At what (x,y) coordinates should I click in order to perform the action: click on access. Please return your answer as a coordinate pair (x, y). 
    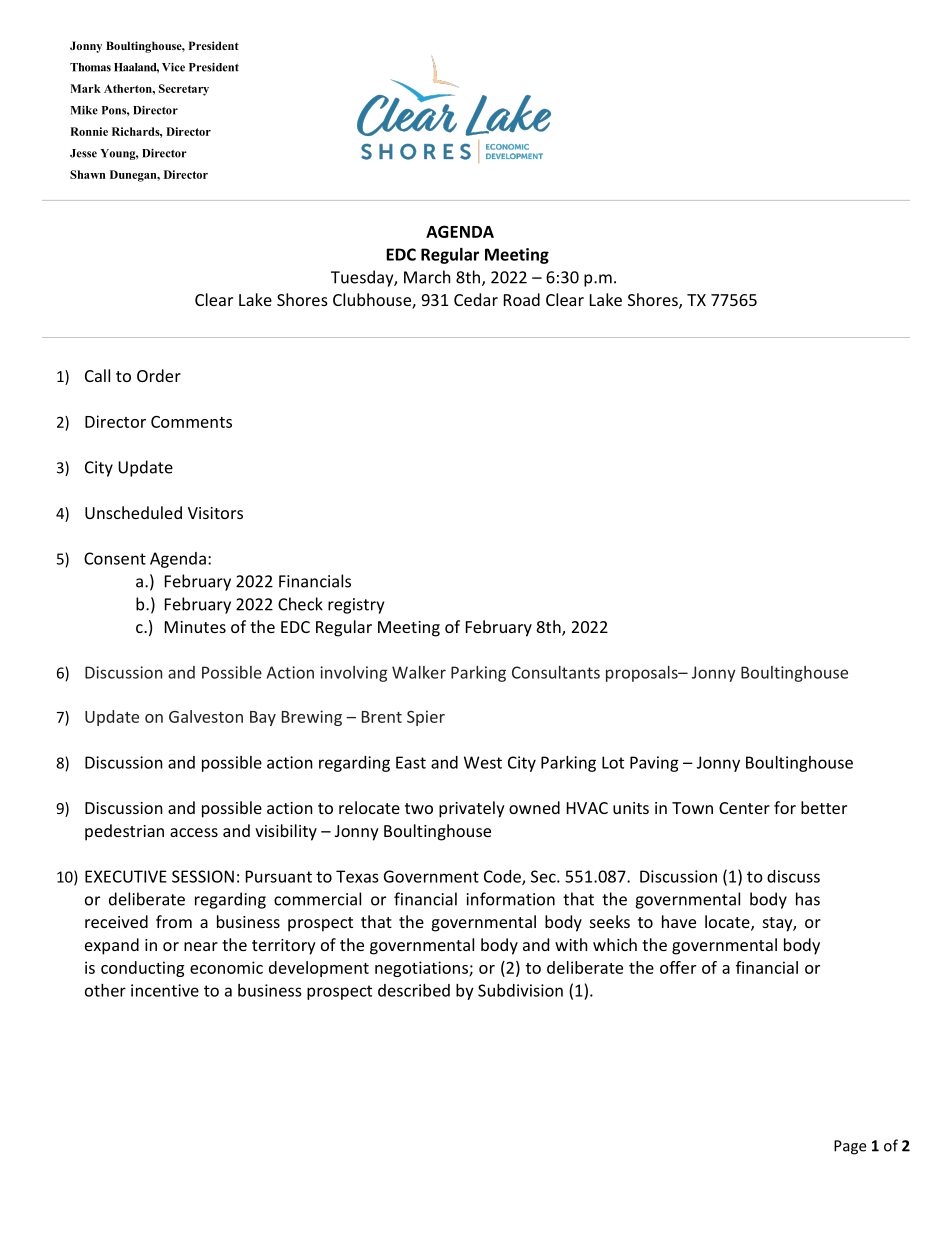
    Looking at the image, I should click on (194, 832).
